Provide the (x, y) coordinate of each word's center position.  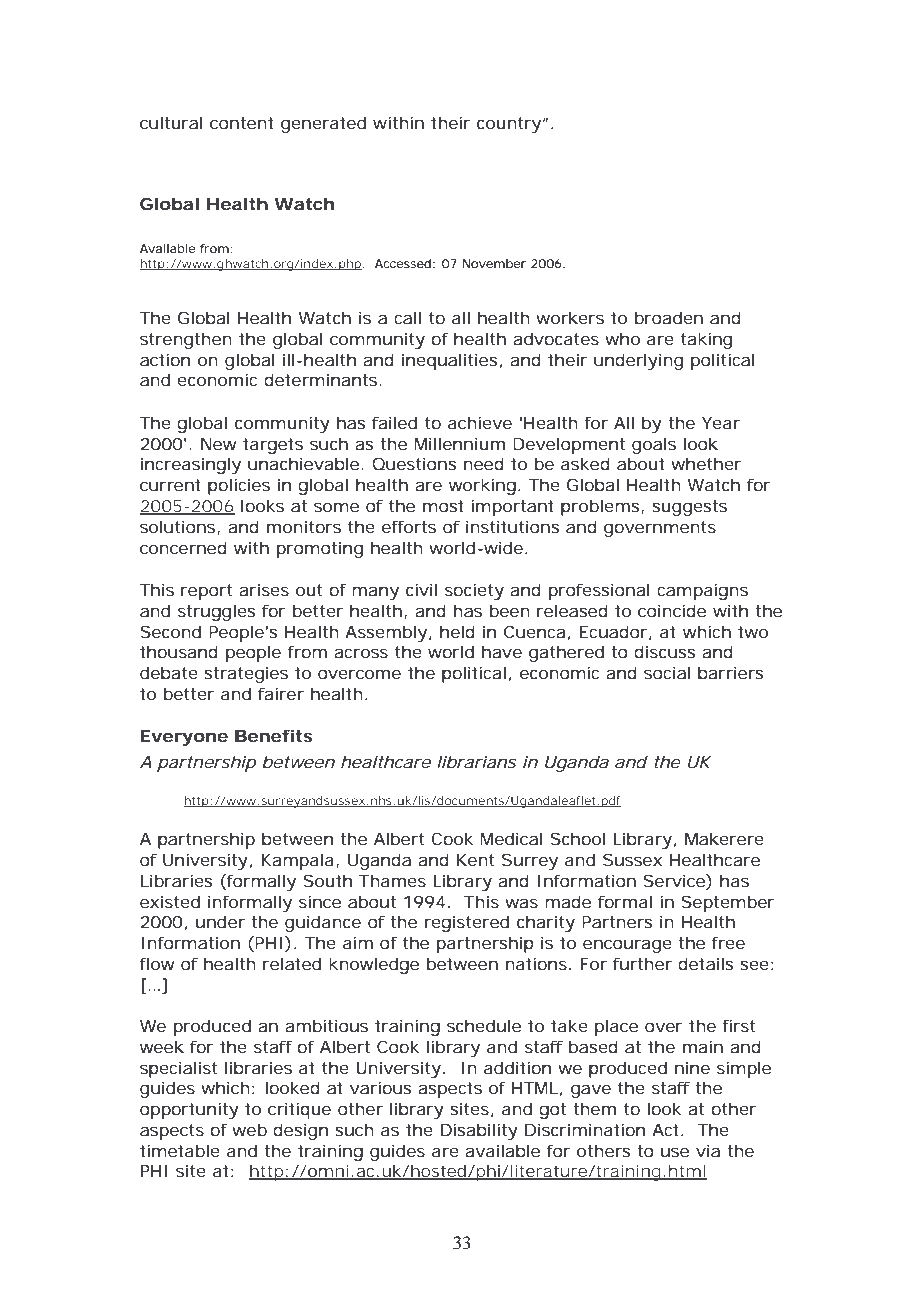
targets (273, 446)
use (675, 1152)
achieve (480, 422)
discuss (664, 651)
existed (170, 901)
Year (721, 423)
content (242, 123)
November (494, 263)
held (457, 631)
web (249, 1129)
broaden (669, 317)
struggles (216, 612)
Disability (479, 1131)
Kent (475, 860)
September (728, 903)
